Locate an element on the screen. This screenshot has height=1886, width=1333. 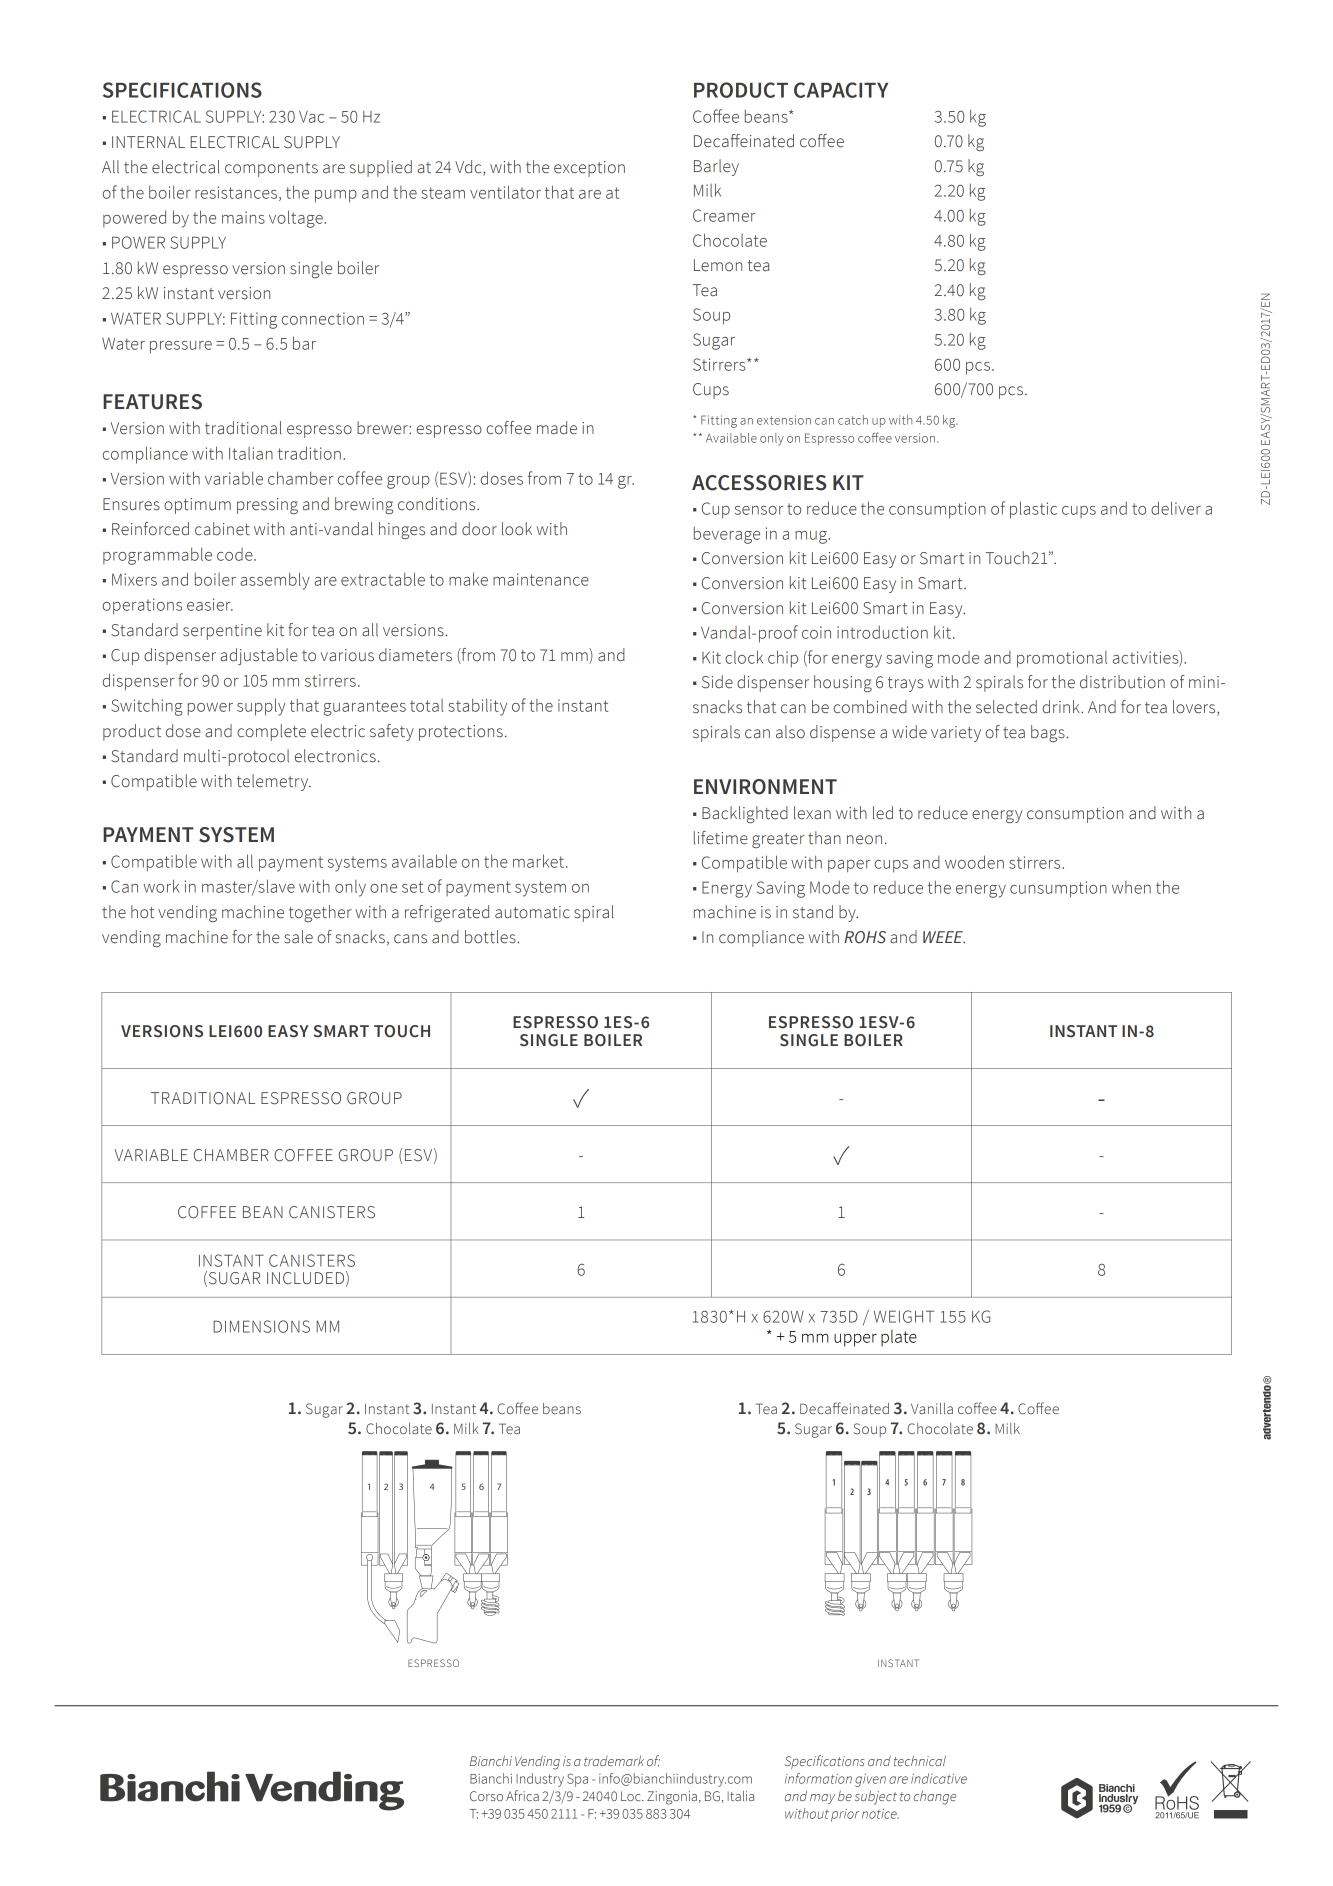
automatic is located at coordinates (532, 912).
